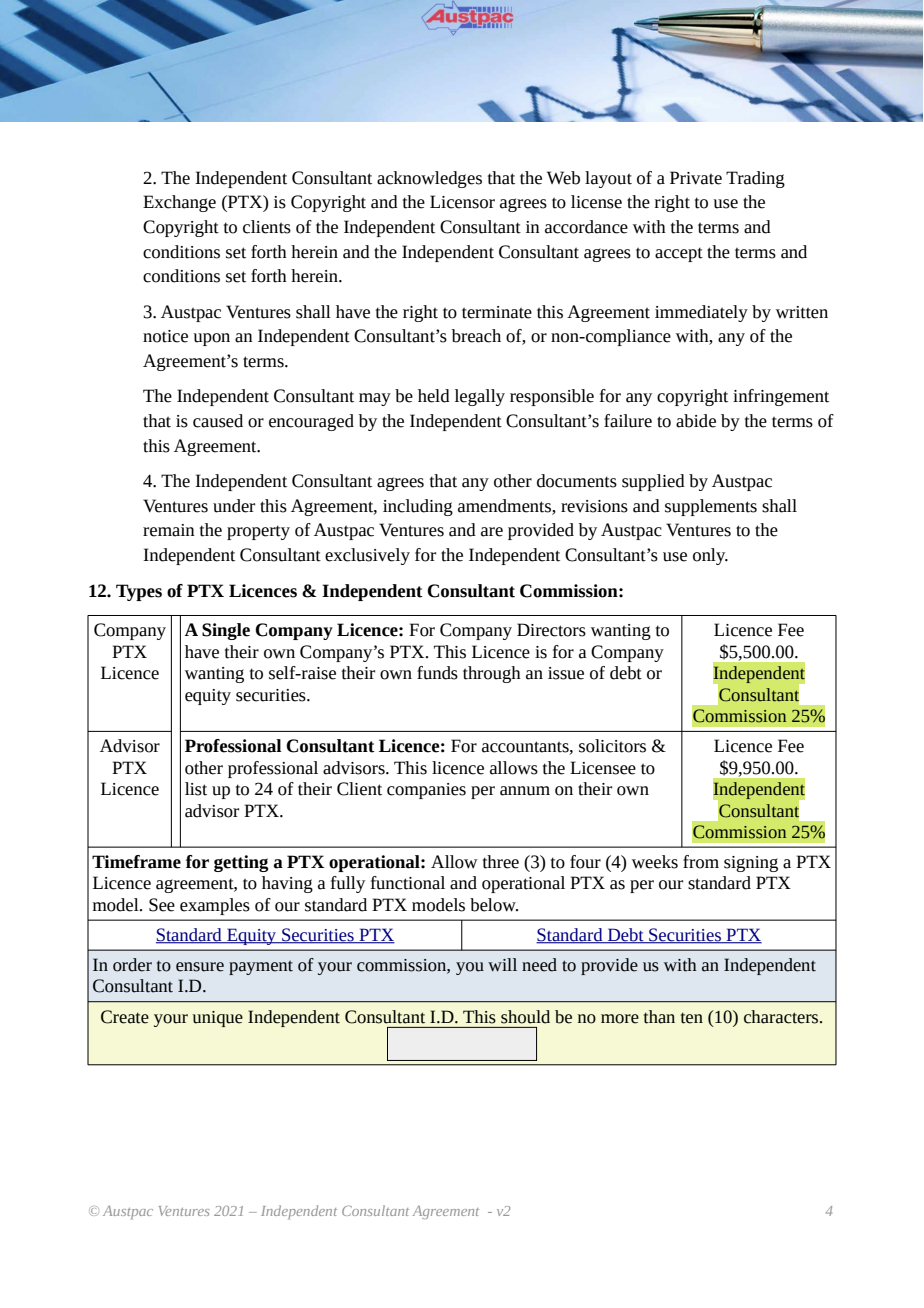 The height and width of the screenshot is (1308, 924). What do you see at coordinates (696, 178) in the screenshot?
I see `Private` at bounding box center [696, 178].
